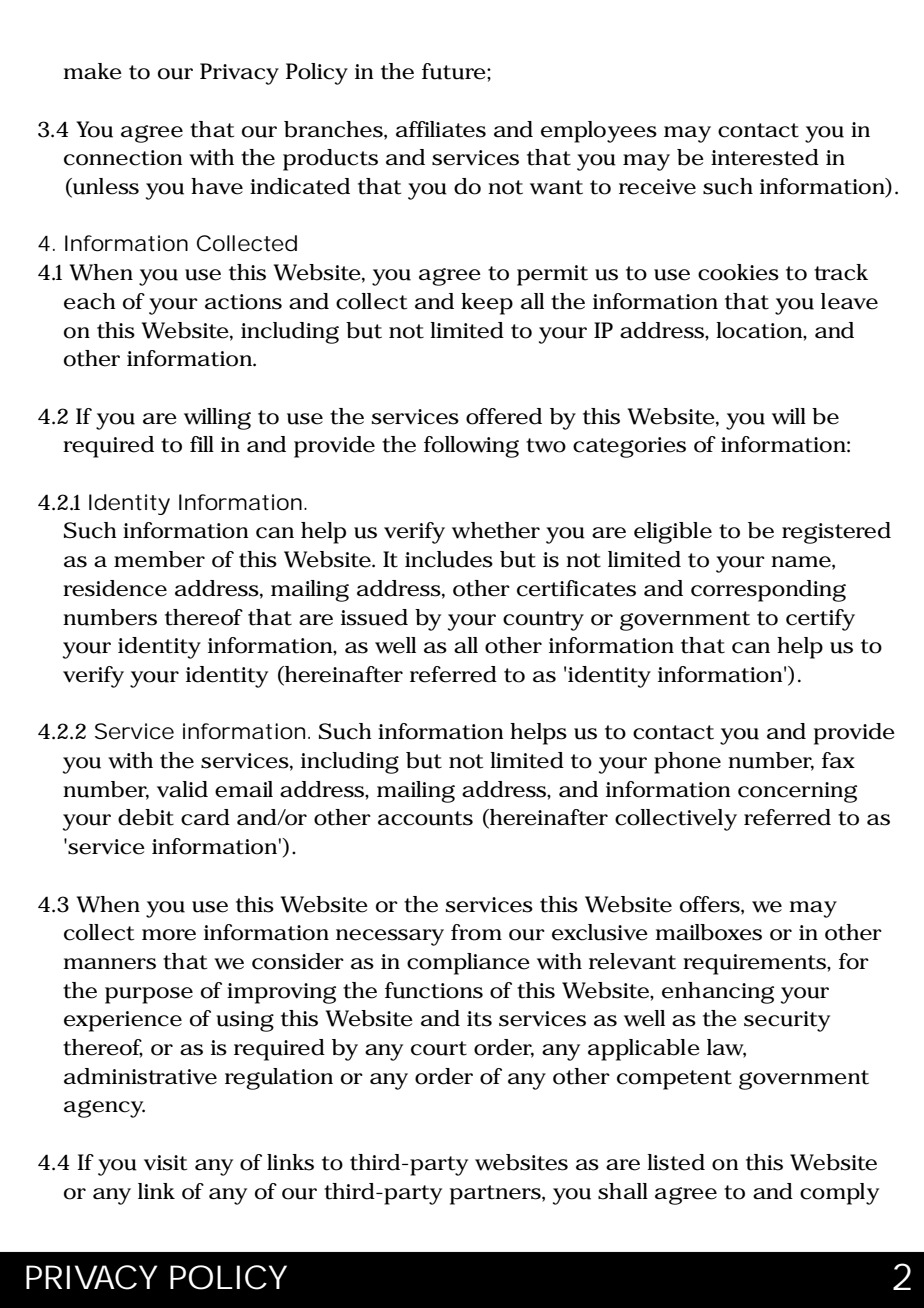 This screenshot has height=1308, width=924. Describe the element at coordinates (495, 1195) in the screenshot. I see `partners` at that location.
